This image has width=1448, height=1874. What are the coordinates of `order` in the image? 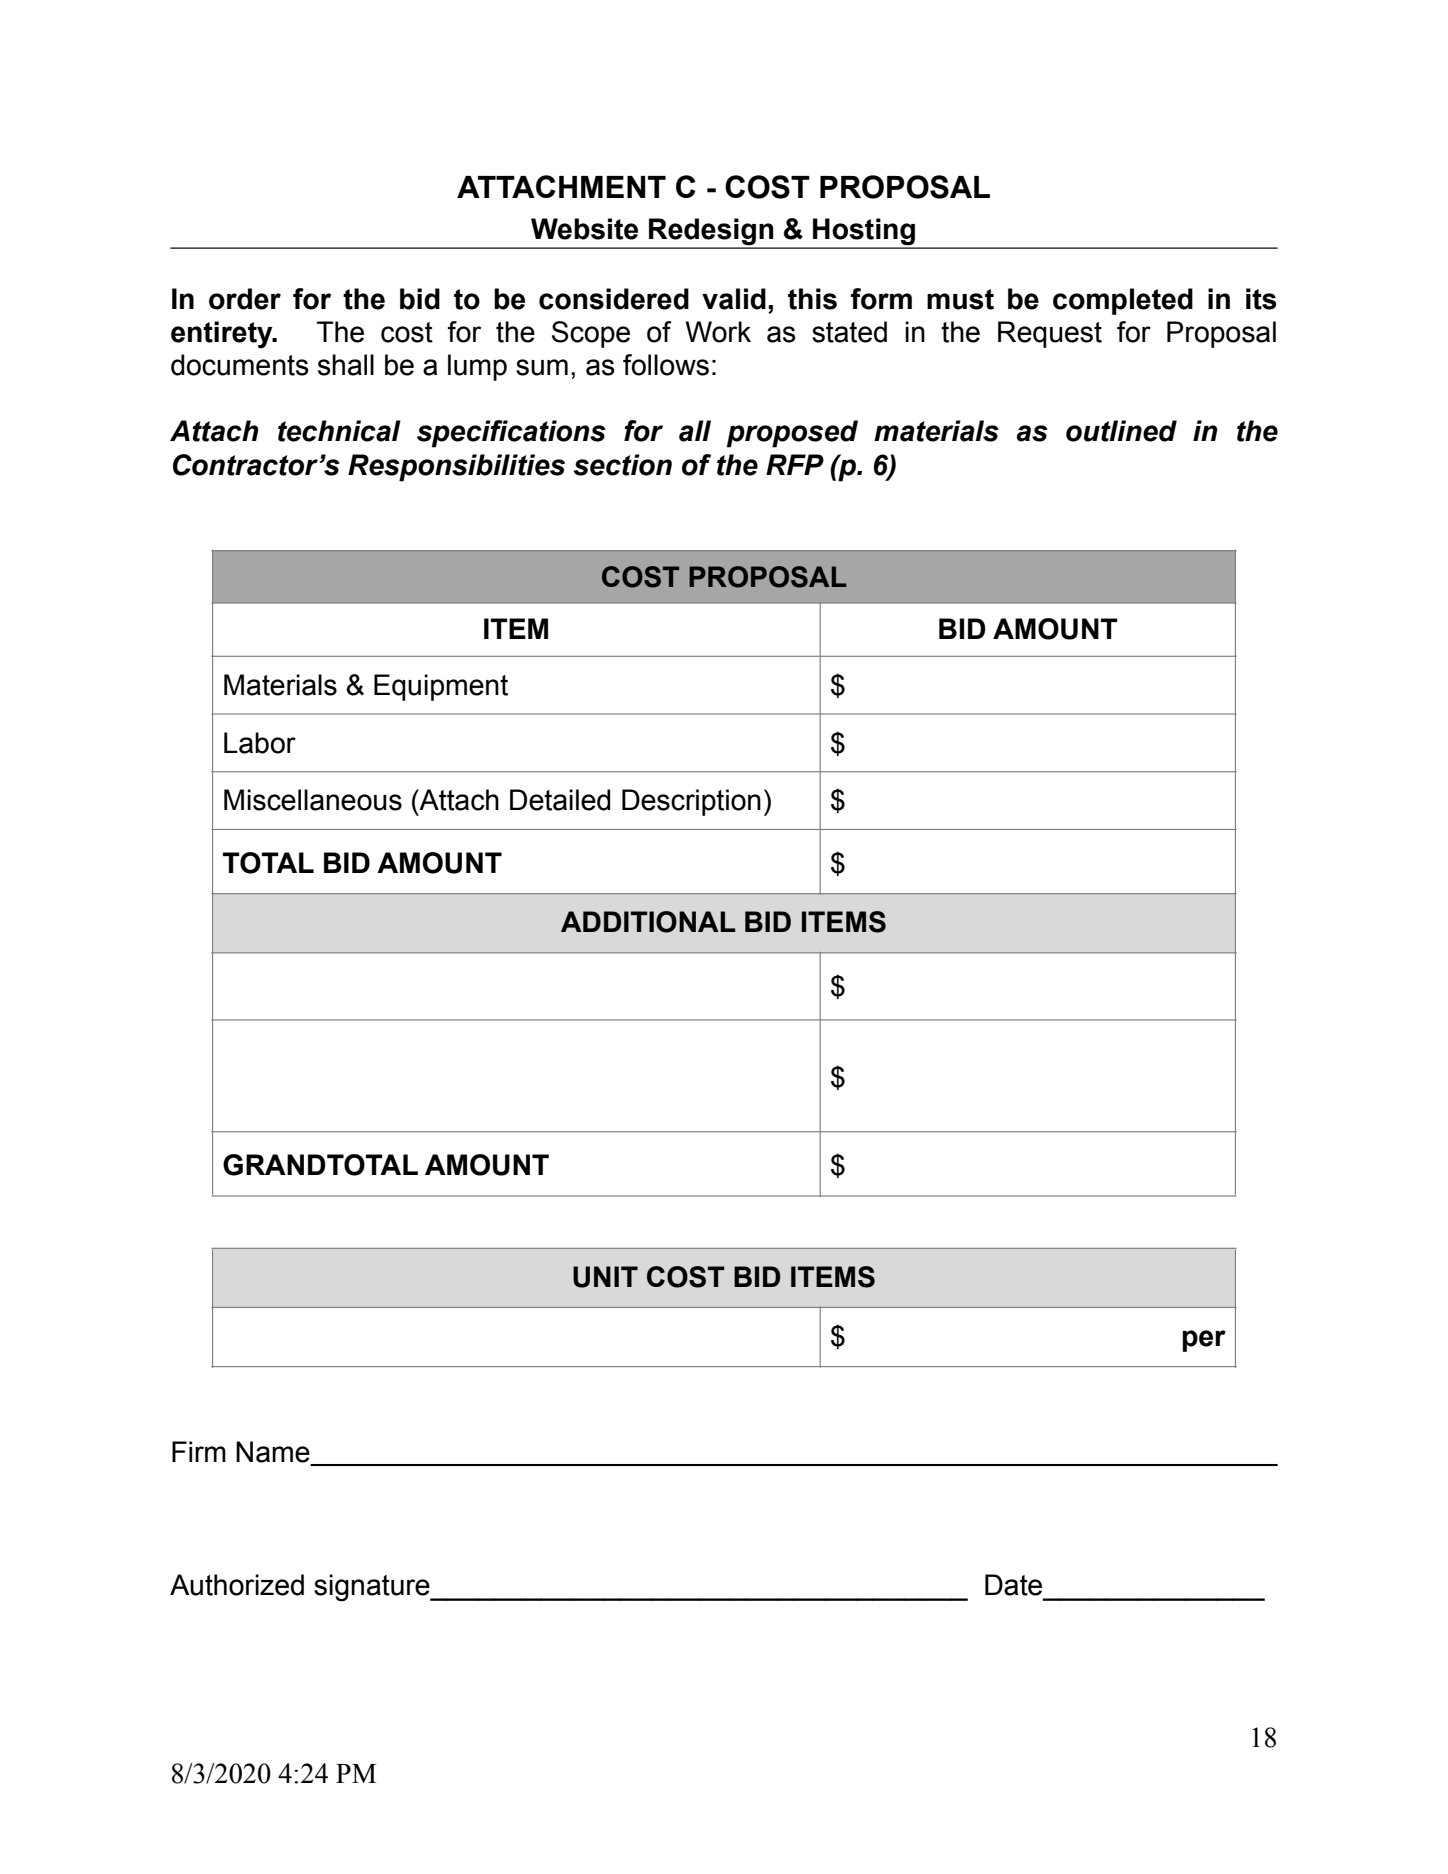 It's located at (245, 299).
